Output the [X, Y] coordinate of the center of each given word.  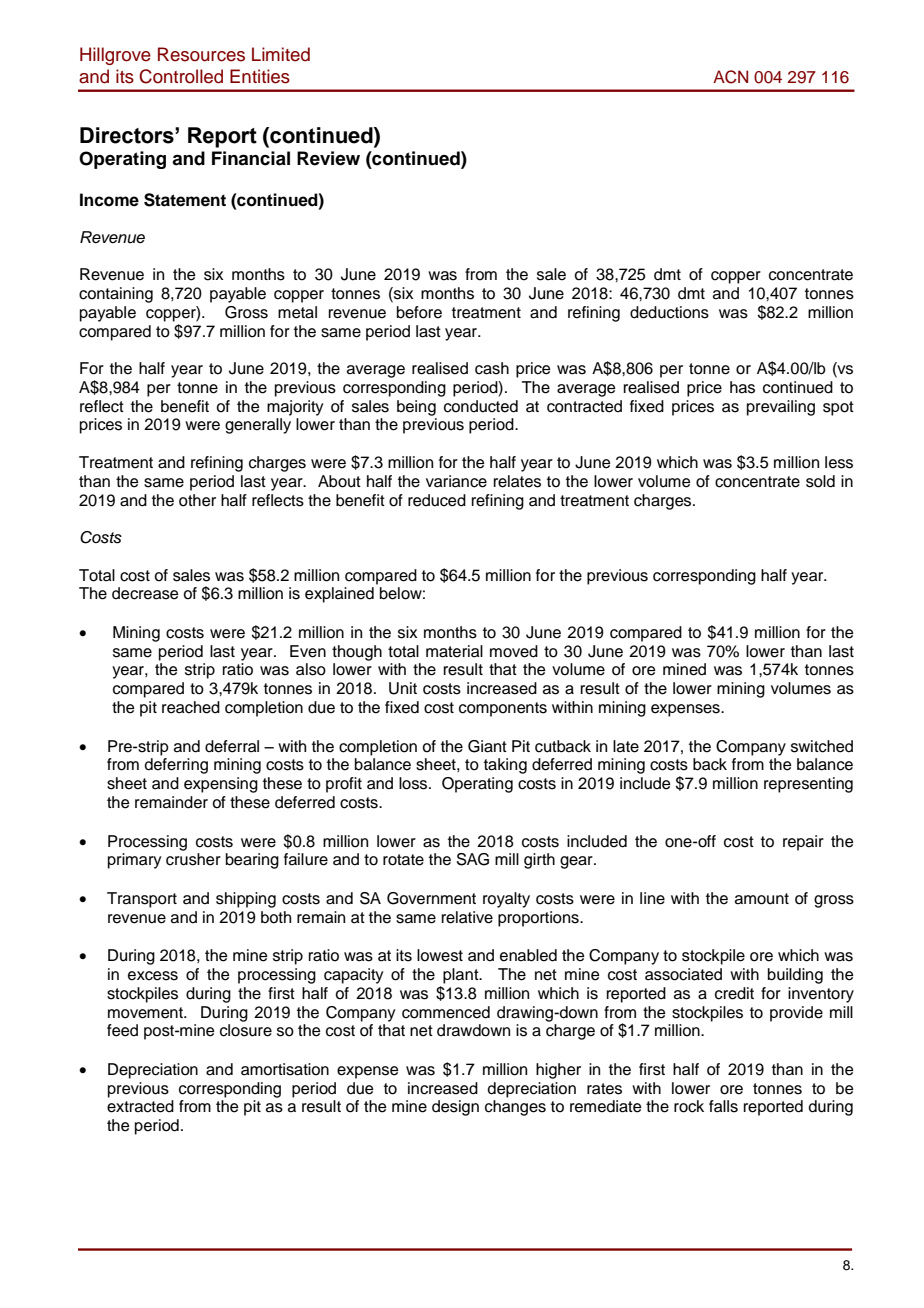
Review [328, 158]
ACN [730, 77]
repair [803, 843]
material [454, 651]
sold [820, 481]
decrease [145, 593]
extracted [140, 1106]
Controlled [181, 76]
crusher [193, 859]
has [742, 387]
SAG [472, 859]
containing [116, 295]
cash [492, 368]
